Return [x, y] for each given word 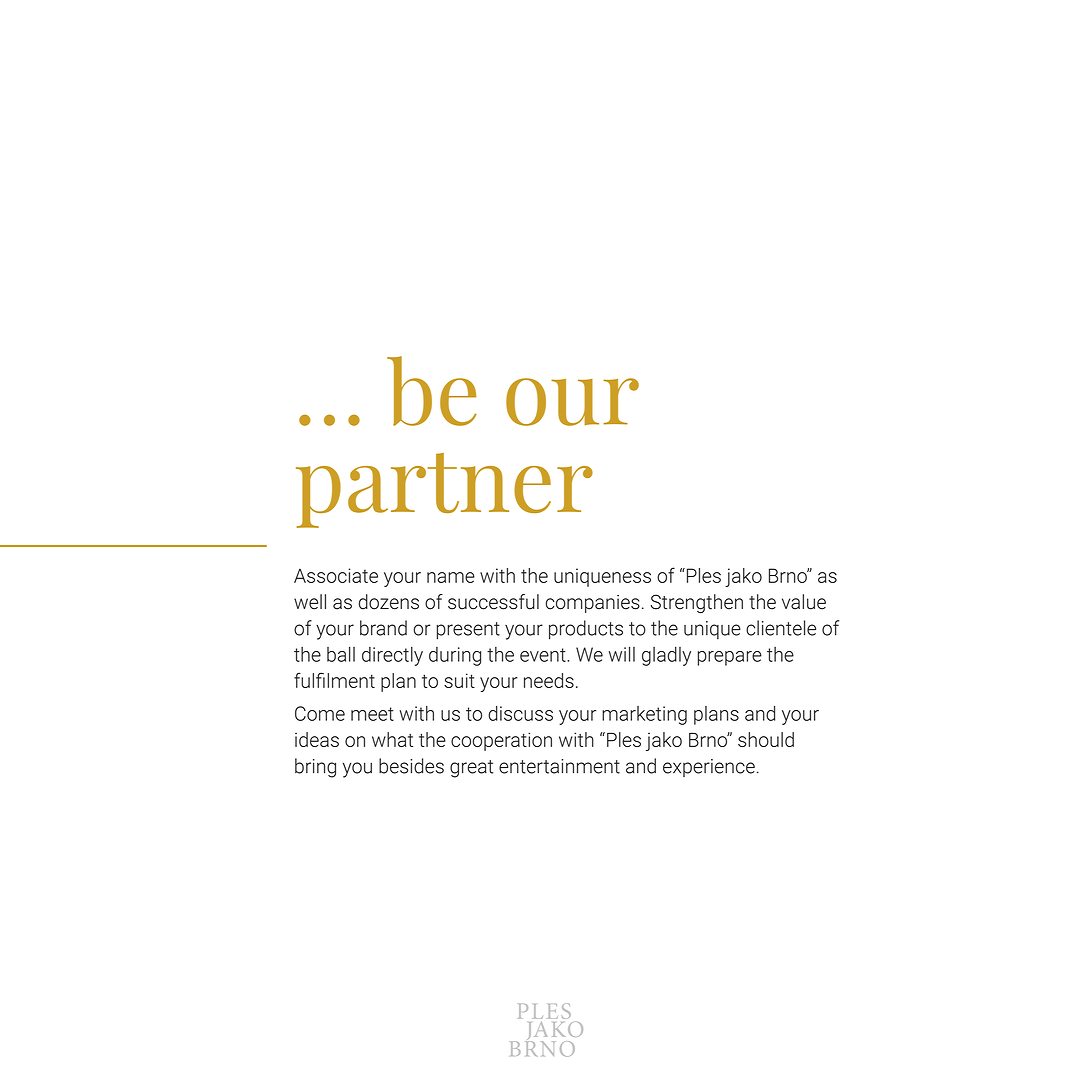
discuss [520, 713]
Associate [336, 575]
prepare [730, 658]
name [451, 577]
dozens [389, 602]
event [544, 655]
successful [493, 602]
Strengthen [697, 604]
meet [372, 714]
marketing [644, 715]
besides [411, 766]
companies [593, 604]
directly [392, 656]
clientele [781, 628]
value [804, 602]
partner [444, 490]
